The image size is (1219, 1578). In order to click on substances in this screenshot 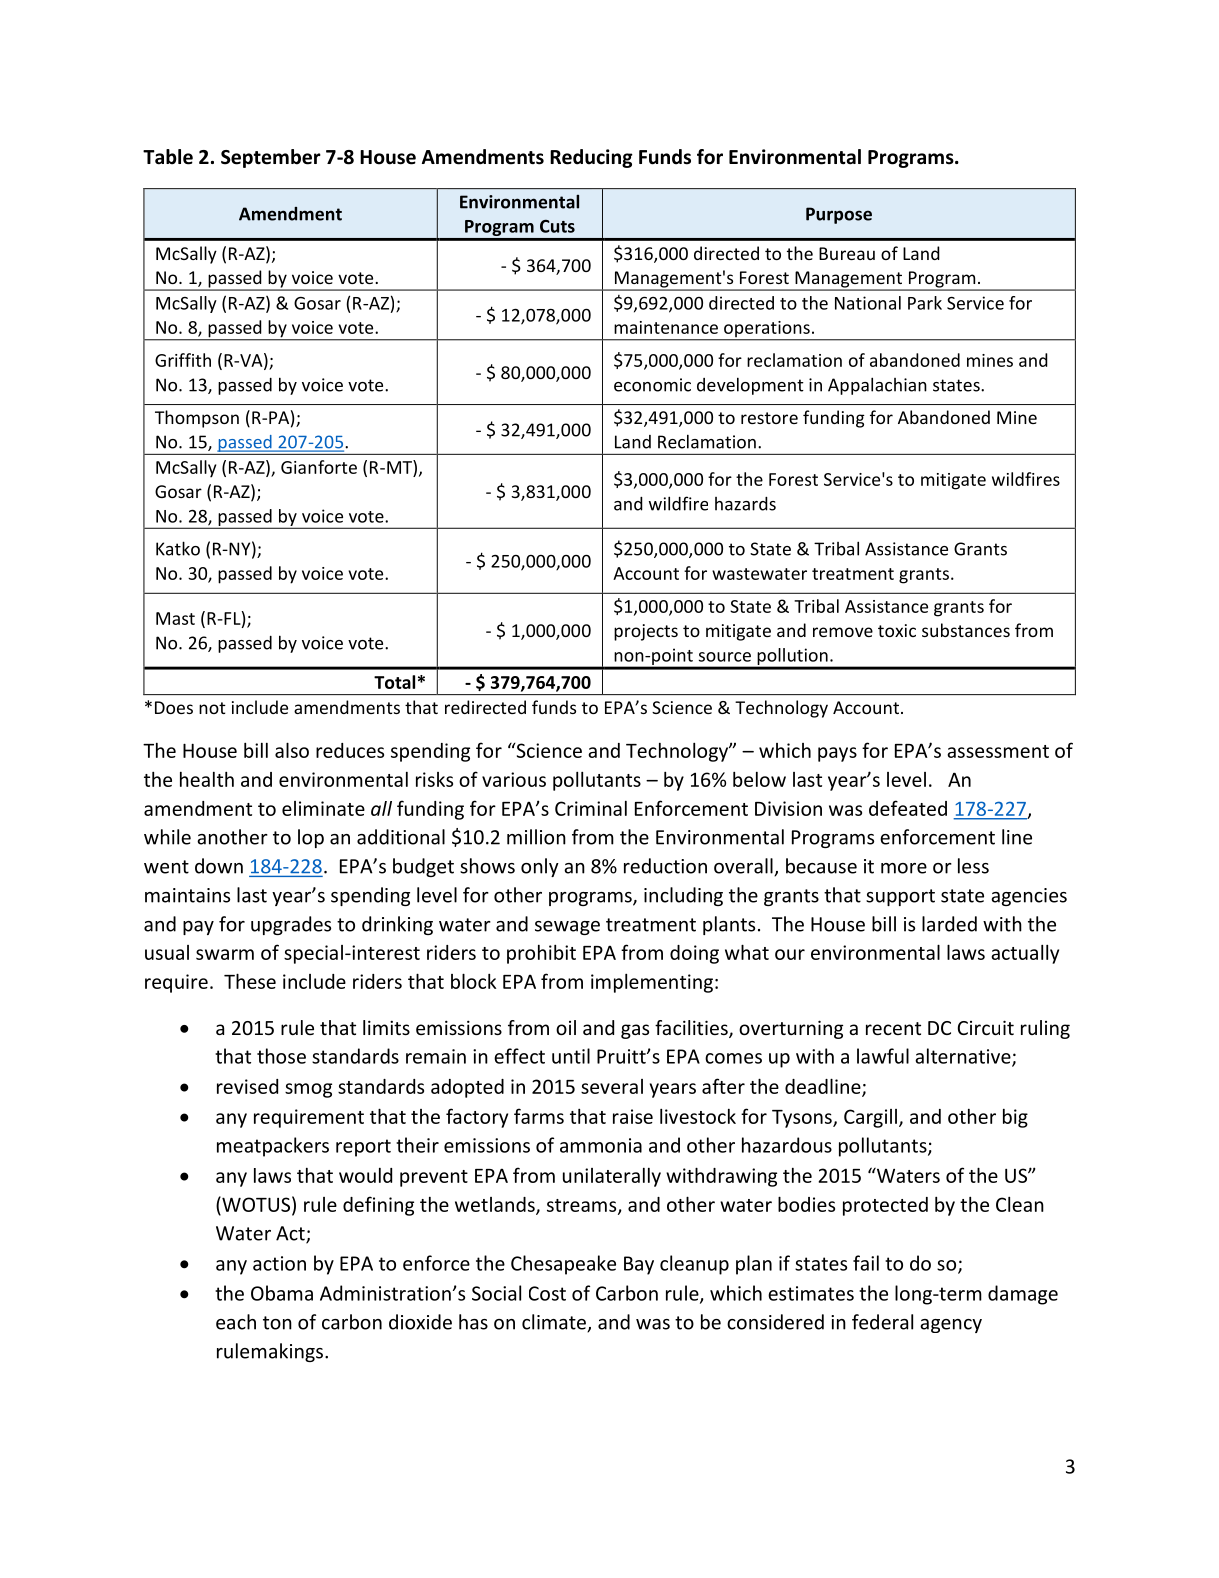, I will do `click(966, 630)`.
